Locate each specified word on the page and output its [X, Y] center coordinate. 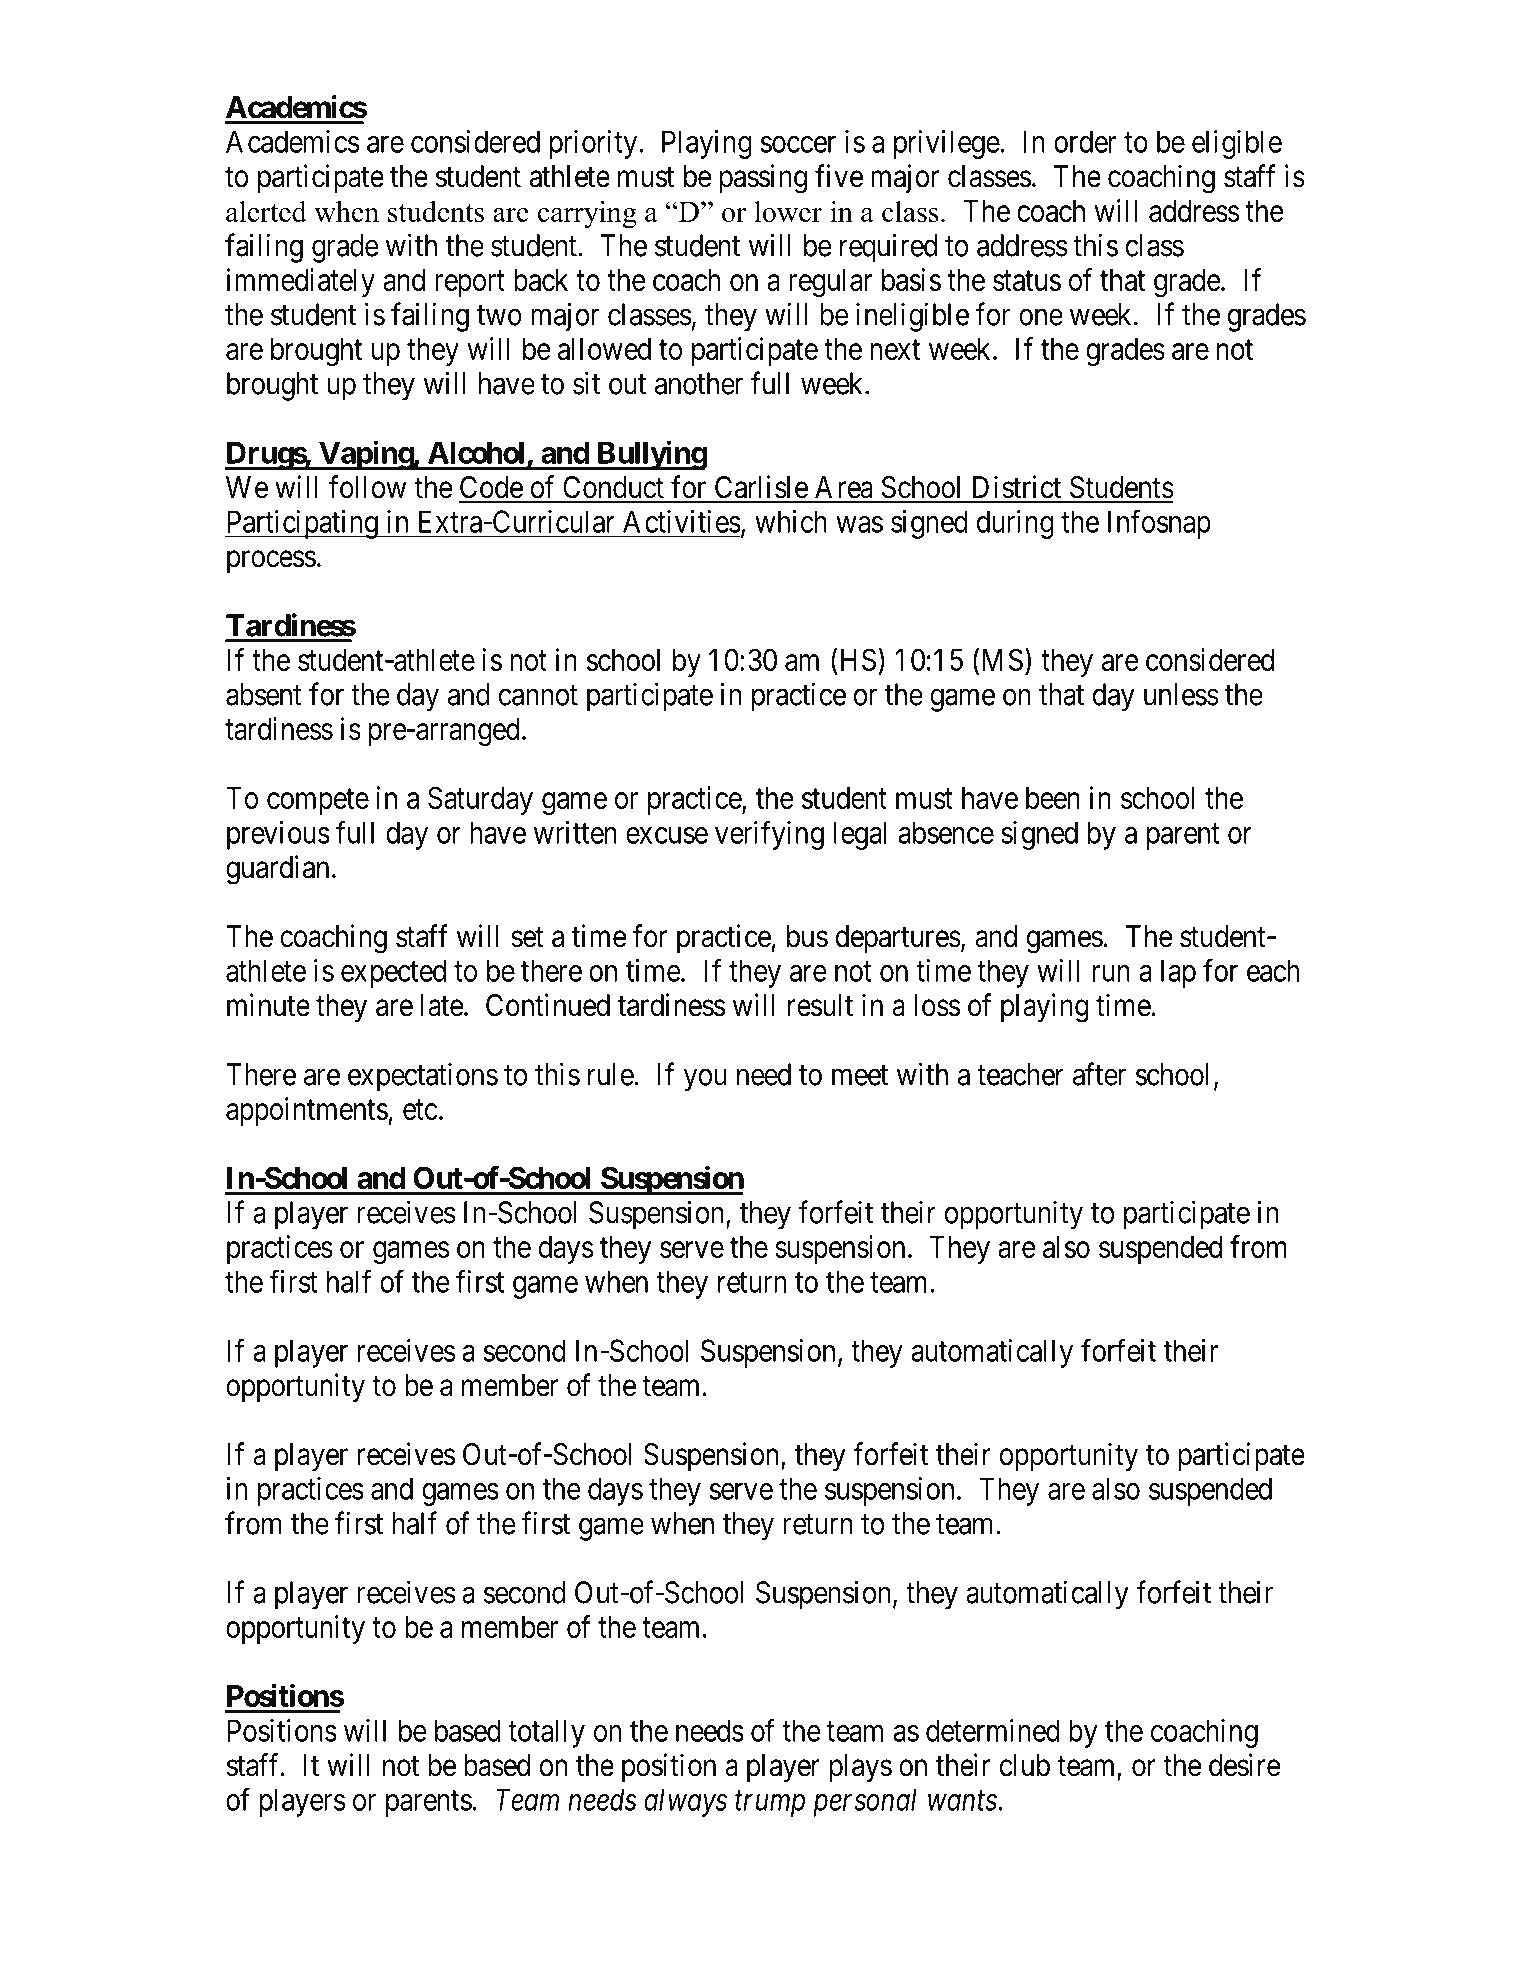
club [1025, 1765]
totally [546, 1733]
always [685, 1802]
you [705, 1080]
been [1053, 798]
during [1015, 524]
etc [420, 1110]
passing [763, 179]
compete [318, 802]
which [791, 521]
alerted [266, 211]
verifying [769, 835]
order [1085, 141]
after [1099, 1074]
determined [993, 1730]
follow [367, 487]
